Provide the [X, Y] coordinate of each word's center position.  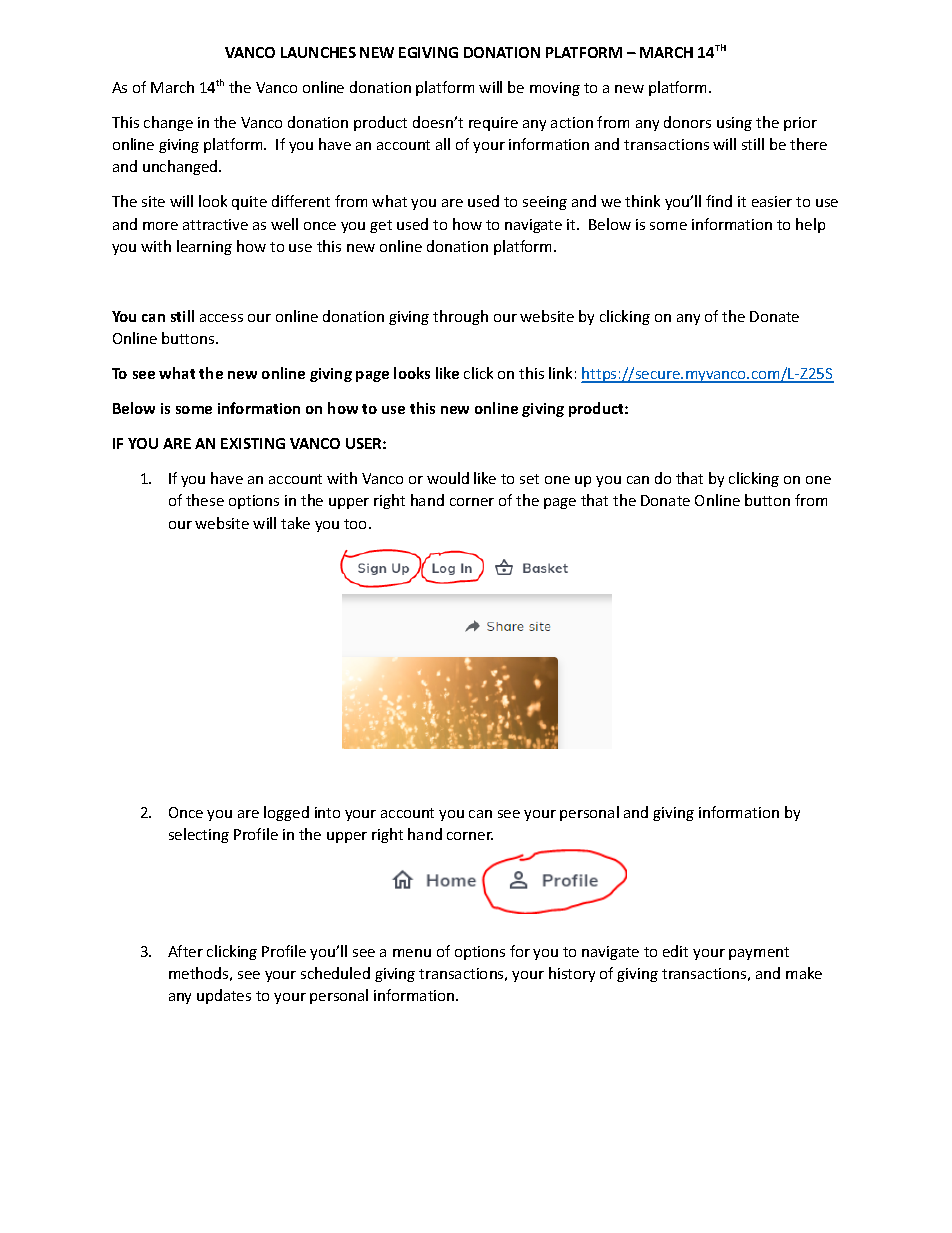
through [460, 317]
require [493, 124]
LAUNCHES [318, 52]
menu [412, 953]
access [221, 318]
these [205, 500]
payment [759, 953]
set [529, 479]
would [448, 478]
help [810, 225]
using [734, 124]
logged [286, 813]
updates [224, 996]
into [327, 812]
